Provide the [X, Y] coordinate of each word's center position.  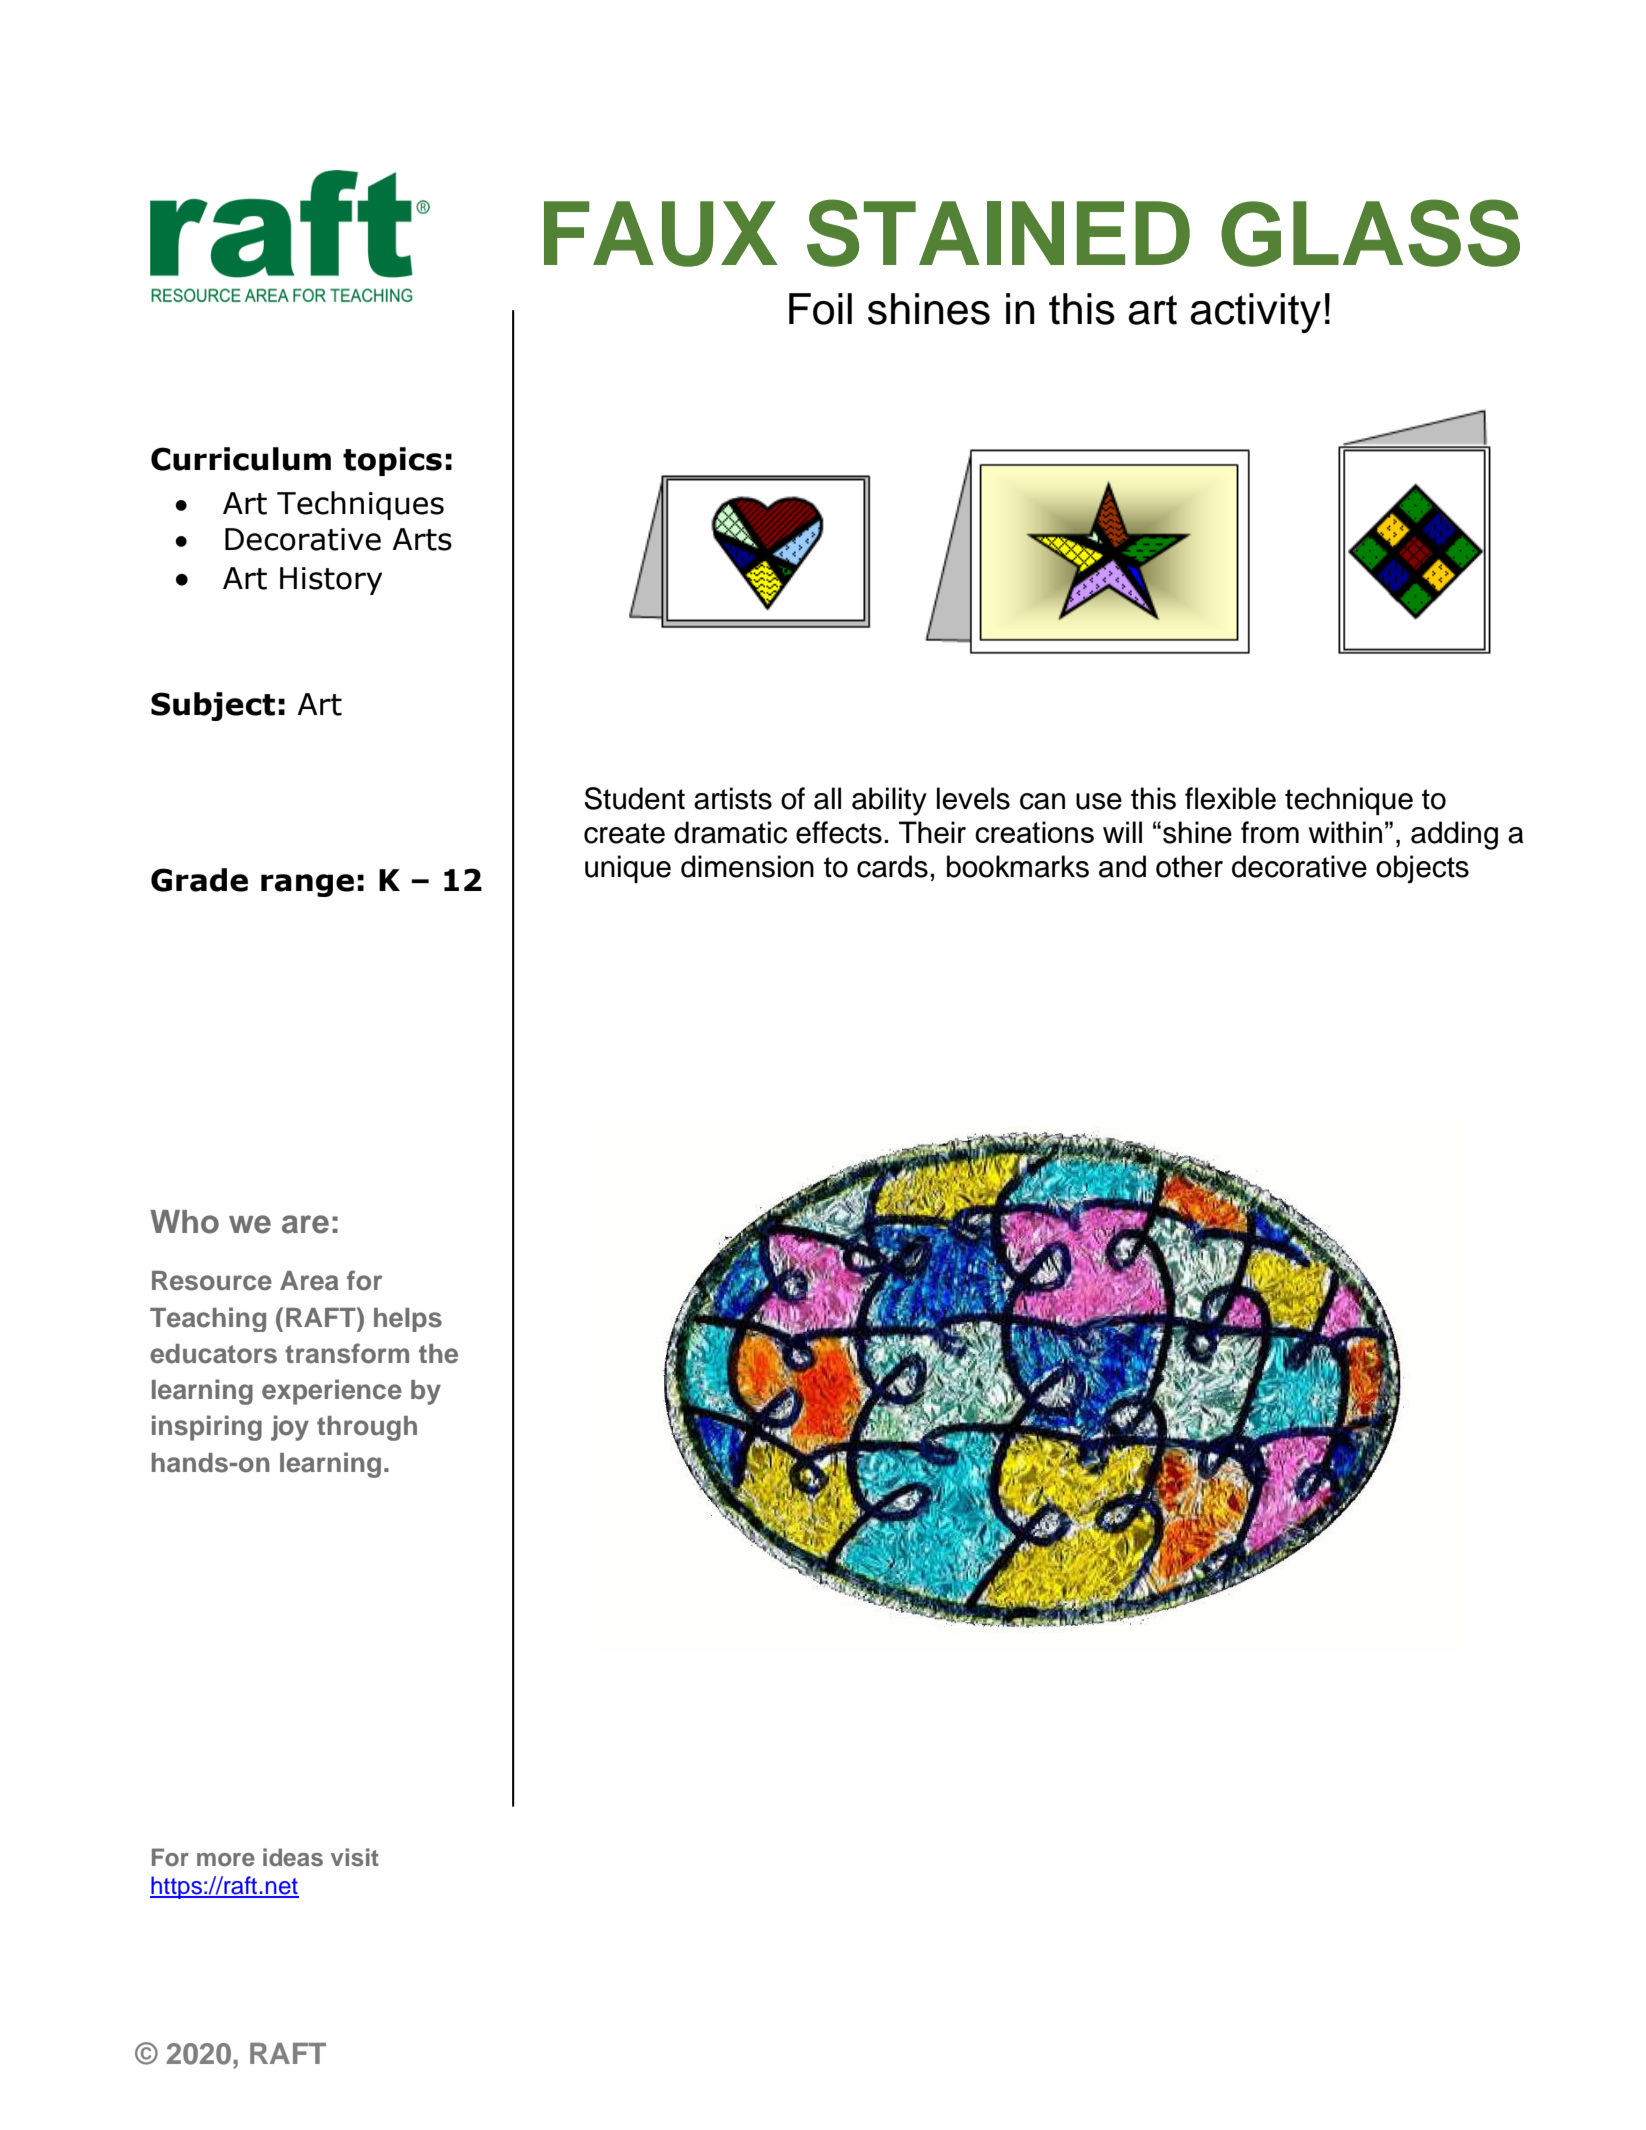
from [1270, 832]
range [307, 885]
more [226, 1860]
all [827, 798]
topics [392, 461]
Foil [820, 309]
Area [309, 1281]
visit [355, 1857]
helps [408, 1320]
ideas [293, 1857]
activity [1255, 313]
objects [1422, 869]
